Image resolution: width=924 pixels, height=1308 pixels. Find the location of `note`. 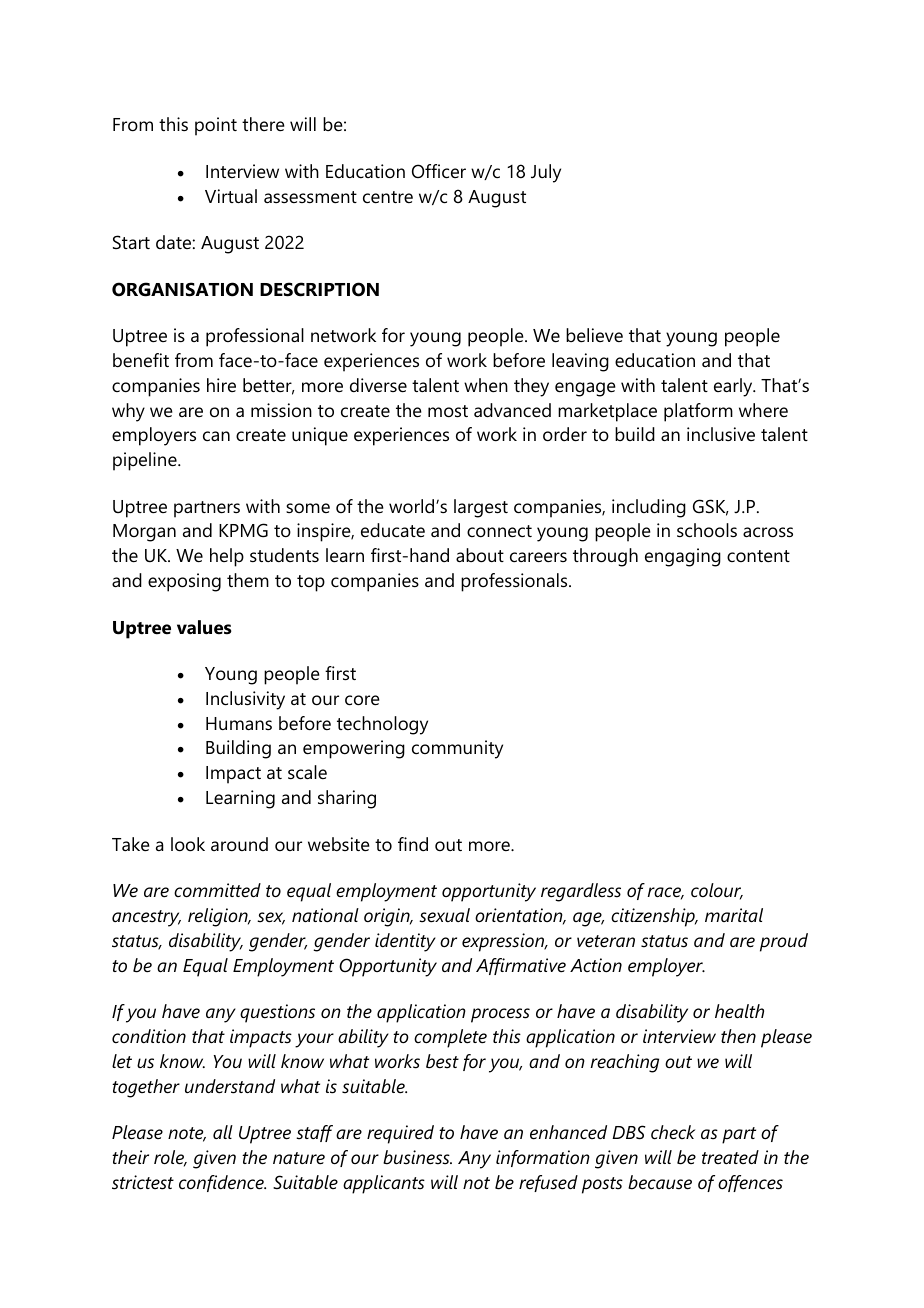

note is located at coordinates (187, 1134).
